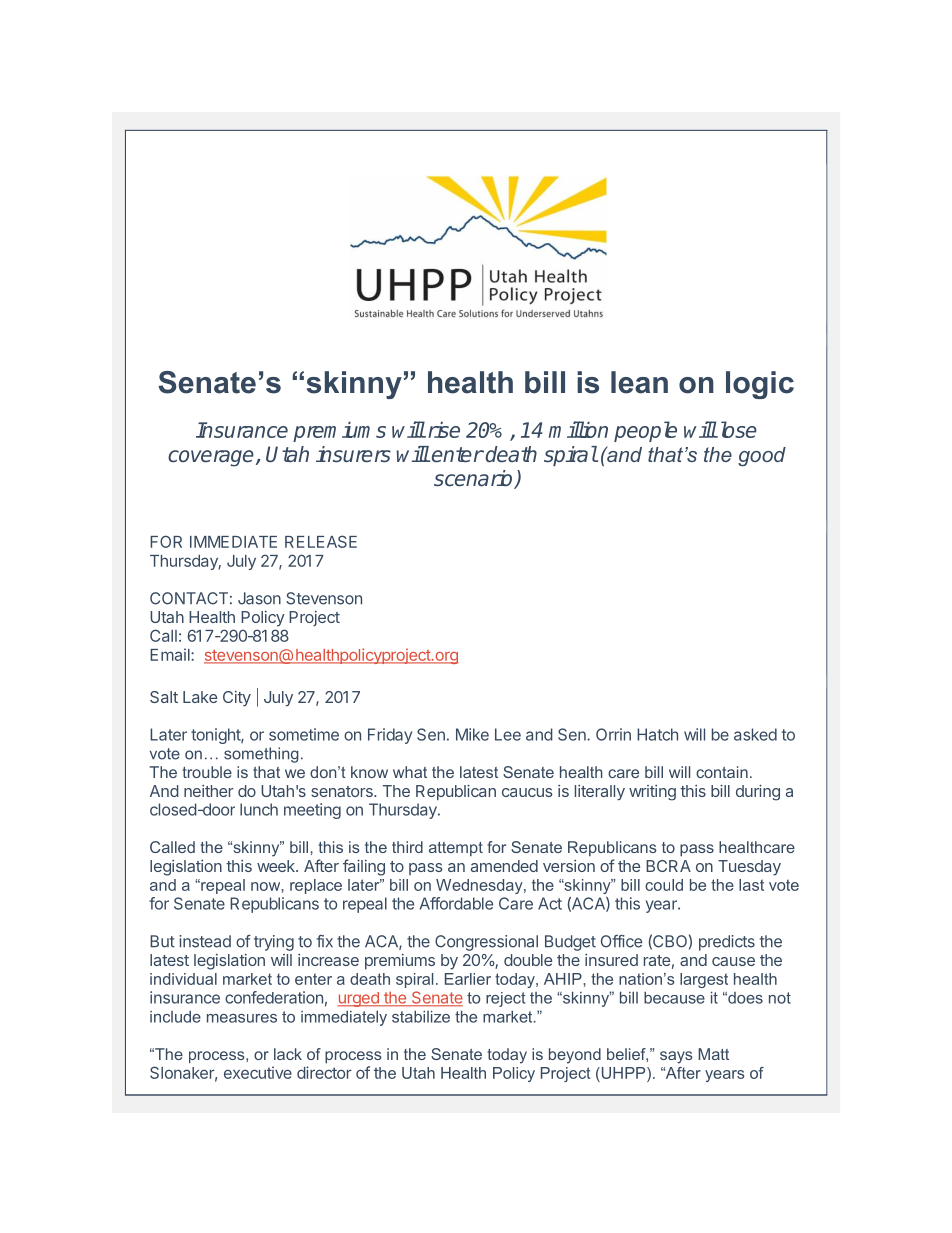  I want to click on Tuesday, so click(749, 868).
